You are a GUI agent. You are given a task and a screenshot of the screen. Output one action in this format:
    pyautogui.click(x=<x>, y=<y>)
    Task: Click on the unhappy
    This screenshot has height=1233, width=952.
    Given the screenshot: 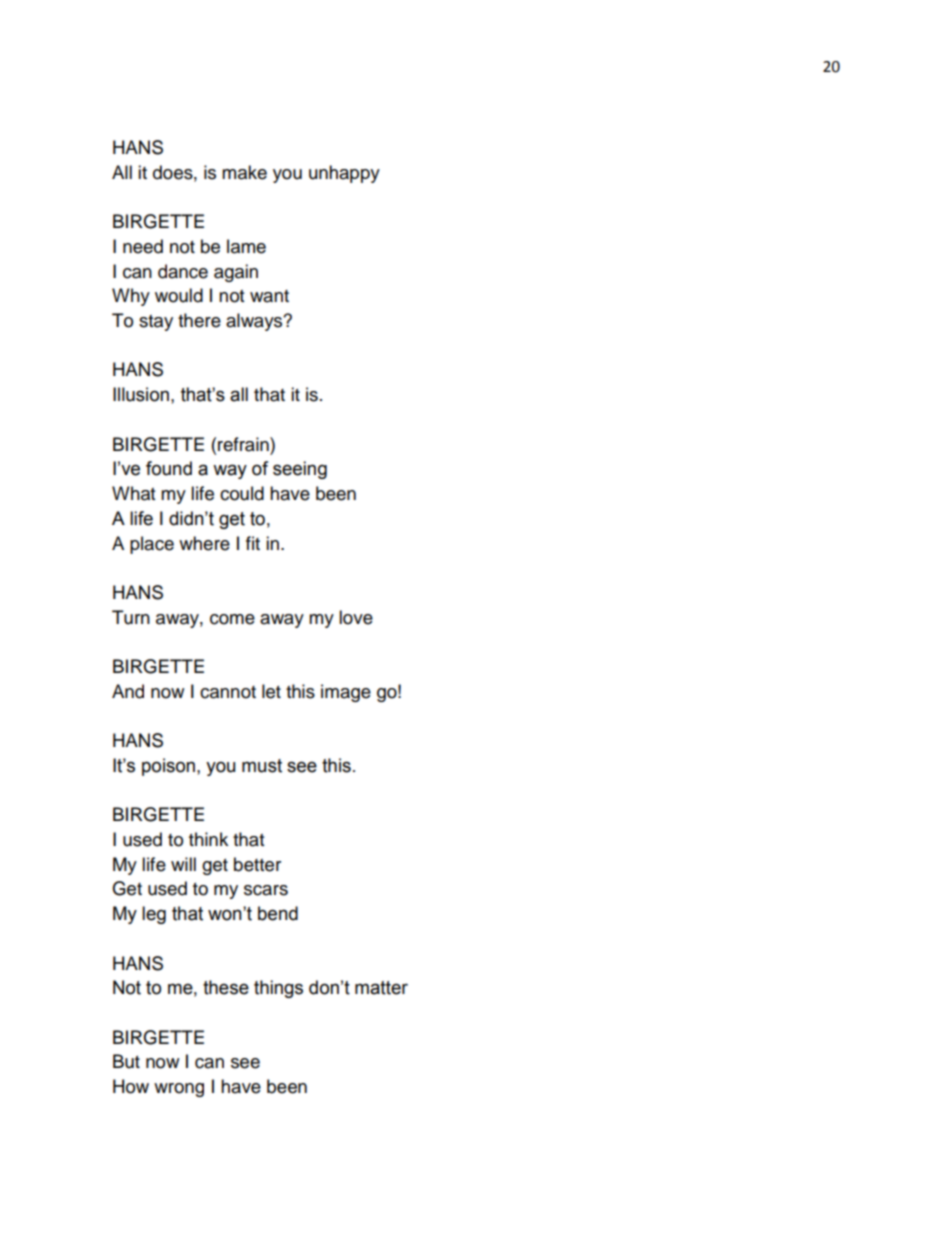 What is the action you would take?
    pyautogui.click(x=344, y=174)
